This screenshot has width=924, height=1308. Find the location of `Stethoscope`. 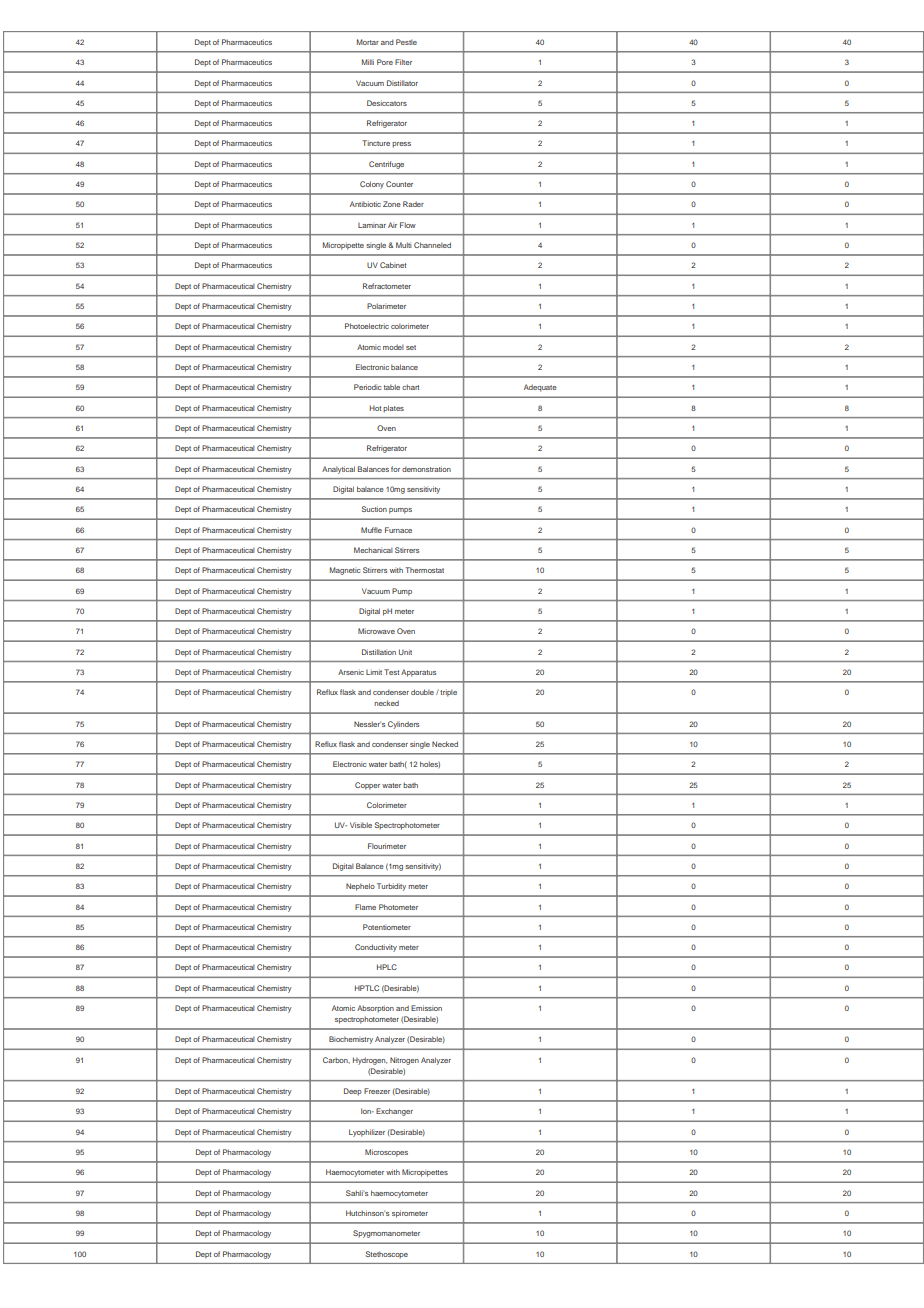

Stethoscope is located at coordinates (387, 1255).
